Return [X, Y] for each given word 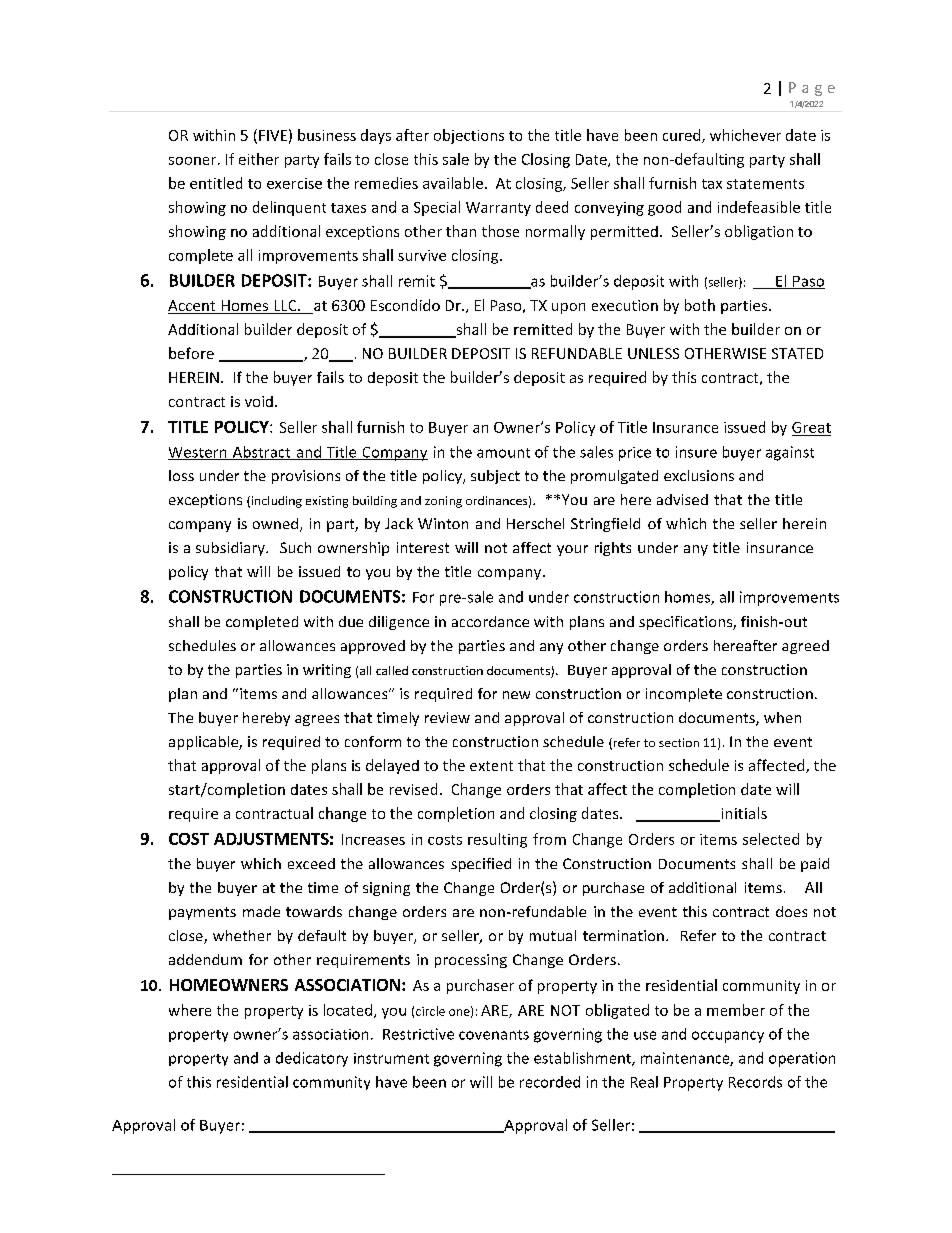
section [679, 742]
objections [469, 136]
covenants [494, 1035]
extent [491, 766]
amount [503, 453]
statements [765, 184]
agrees [317, 720]
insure [696, 452]
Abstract [261, 453]
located [348, 1010]
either [259, 159]
